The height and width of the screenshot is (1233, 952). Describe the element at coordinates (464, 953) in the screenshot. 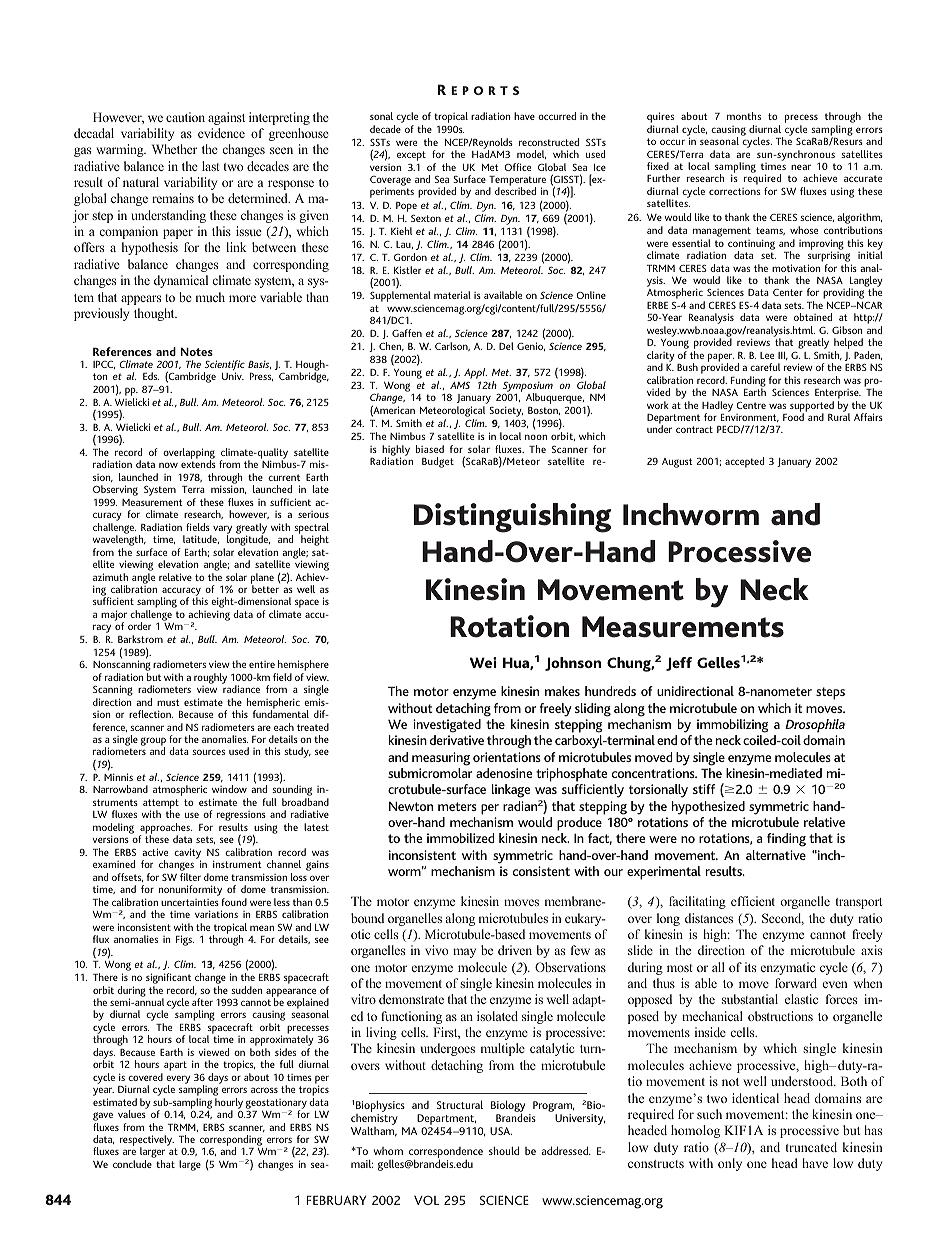

I see `may` at that location.
